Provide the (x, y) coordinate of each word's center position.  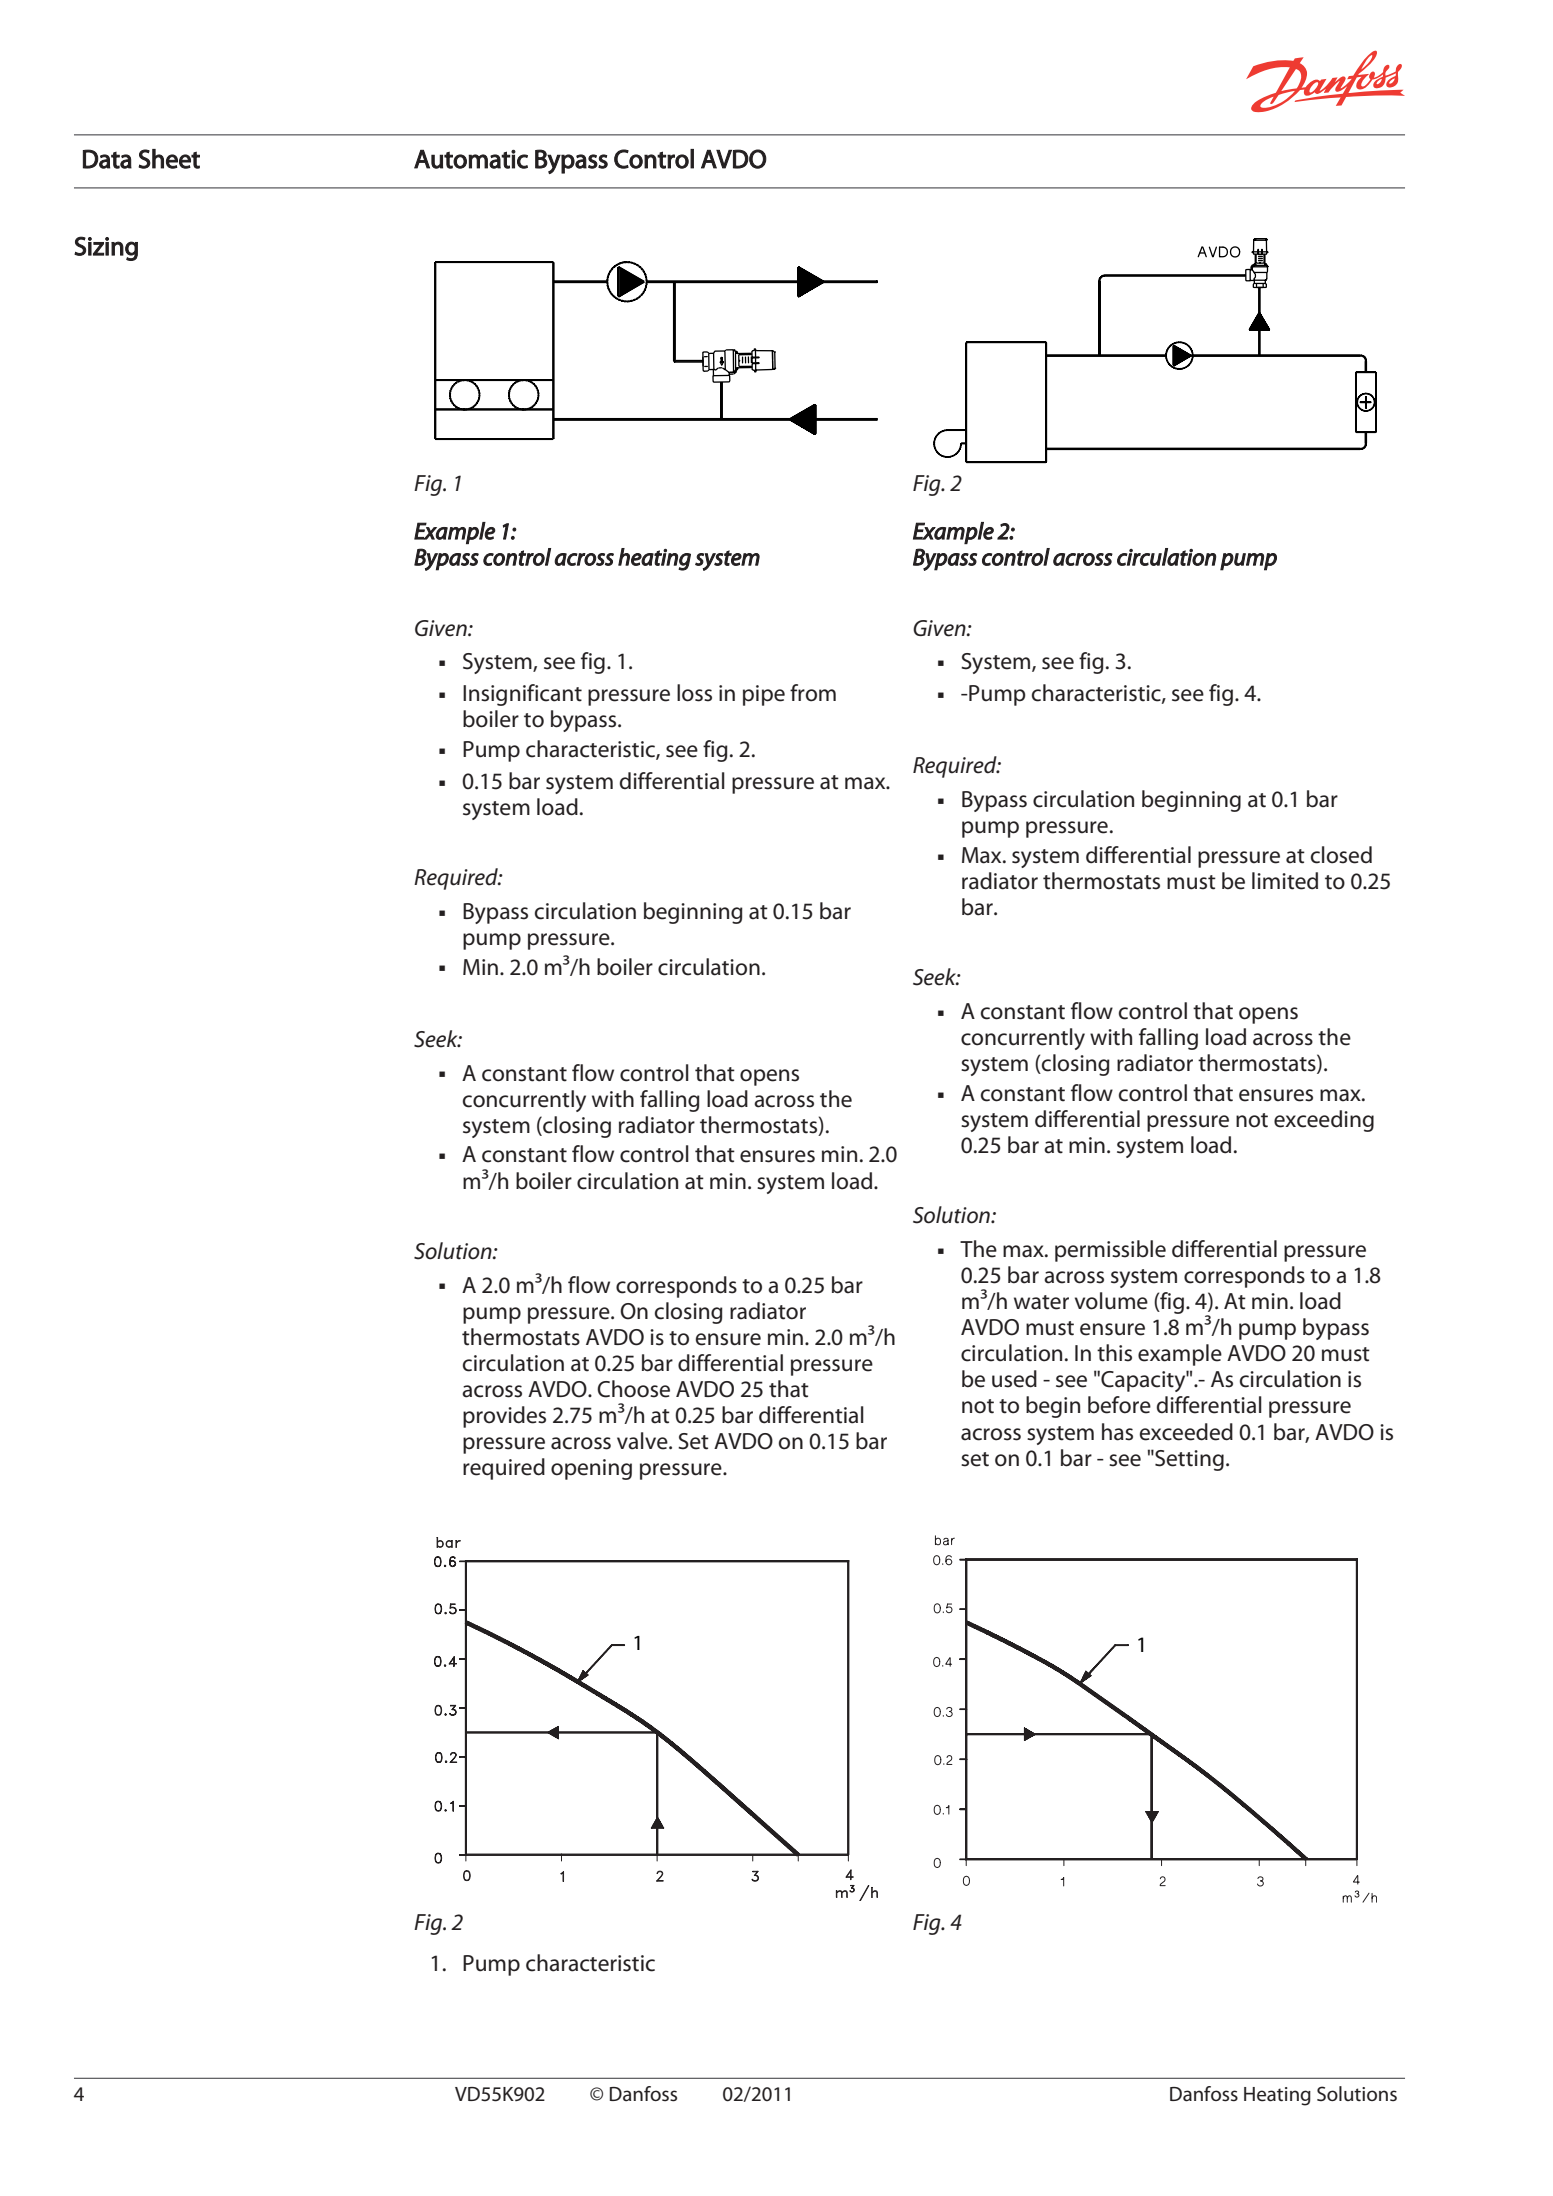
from (813, 693)
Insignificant (522, 695)
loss (694, 693)
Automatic (471, 159)
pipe (764, 695)
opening (591, 1469)
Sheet (169, 159)
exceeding (1324, 1121)
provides (504, 1417)
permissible (1110, 1251)
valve (643, 1441)
